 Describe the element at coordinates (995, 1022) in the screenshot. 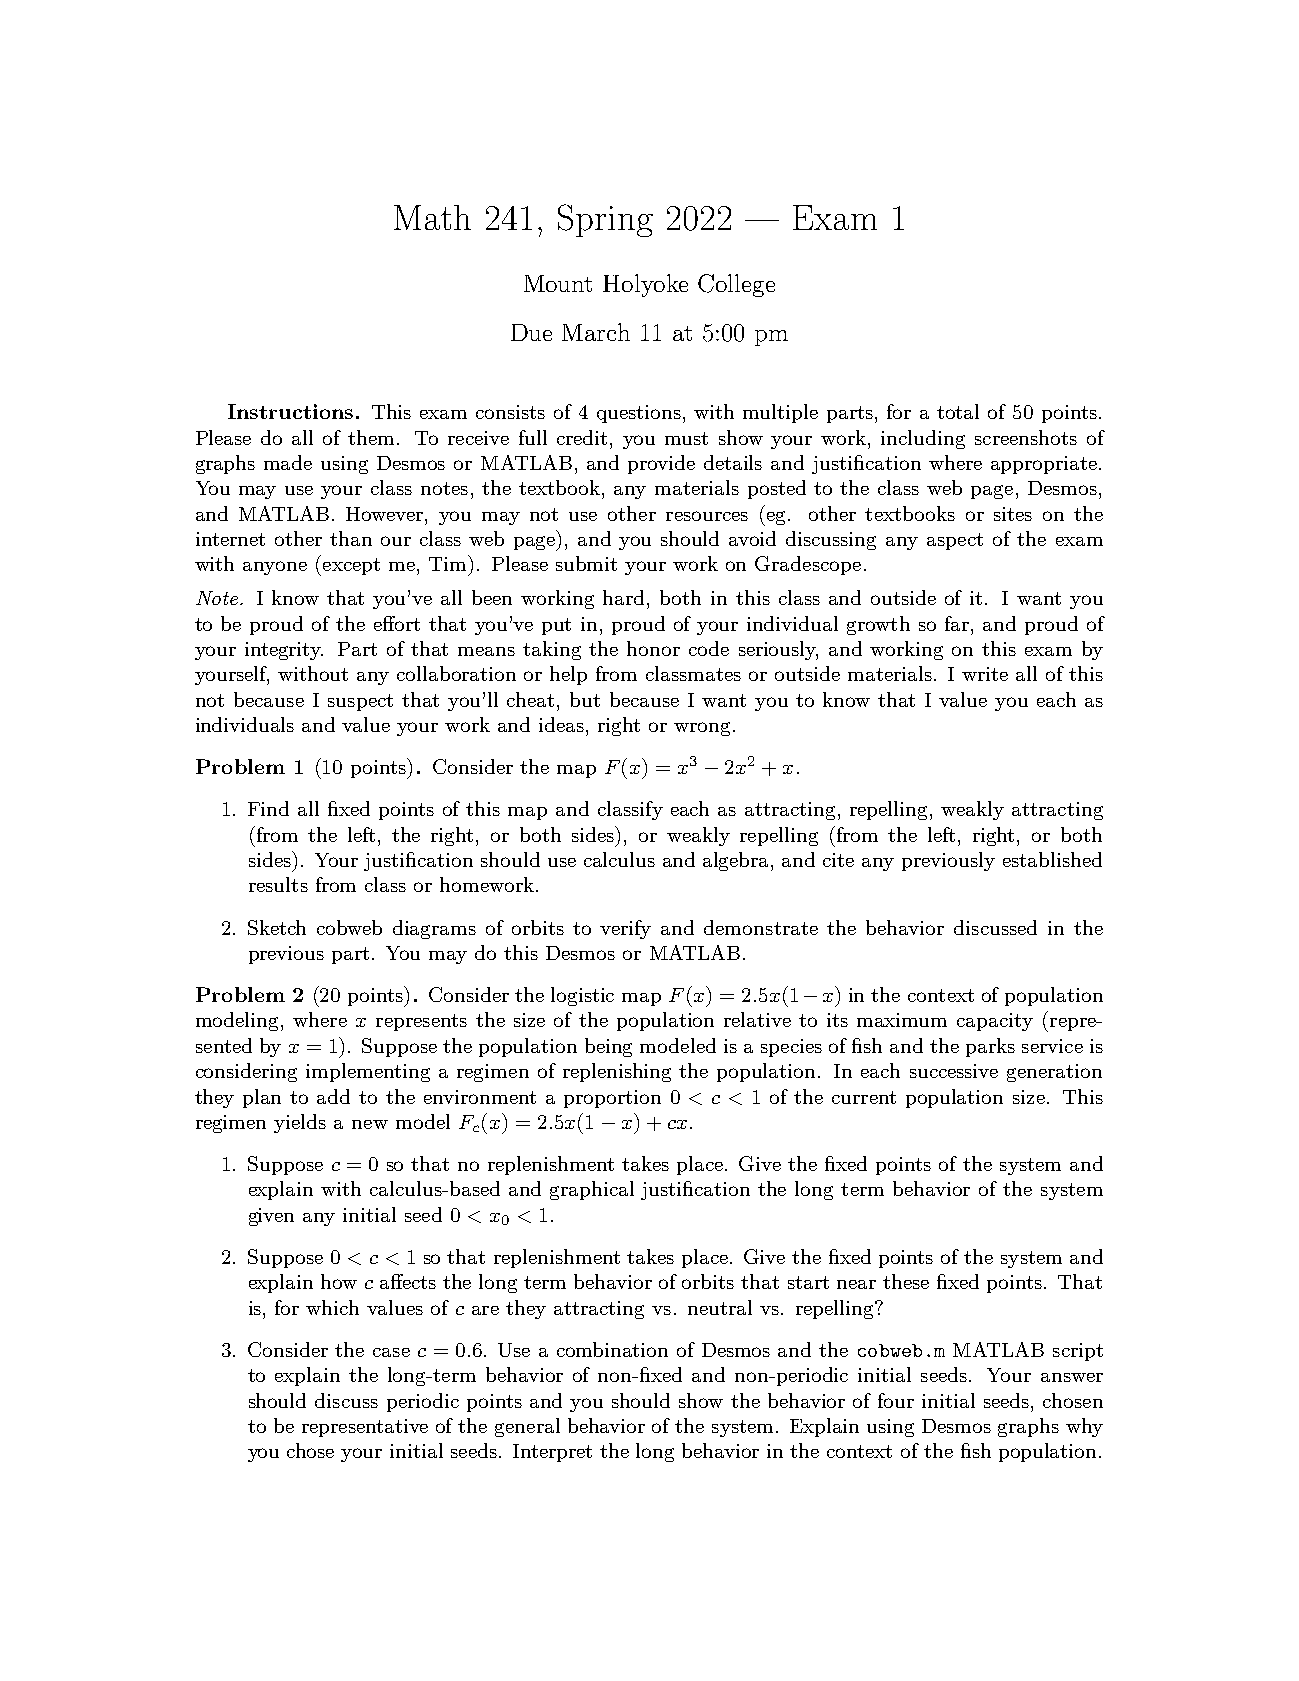

I see `capacity` at that location.
